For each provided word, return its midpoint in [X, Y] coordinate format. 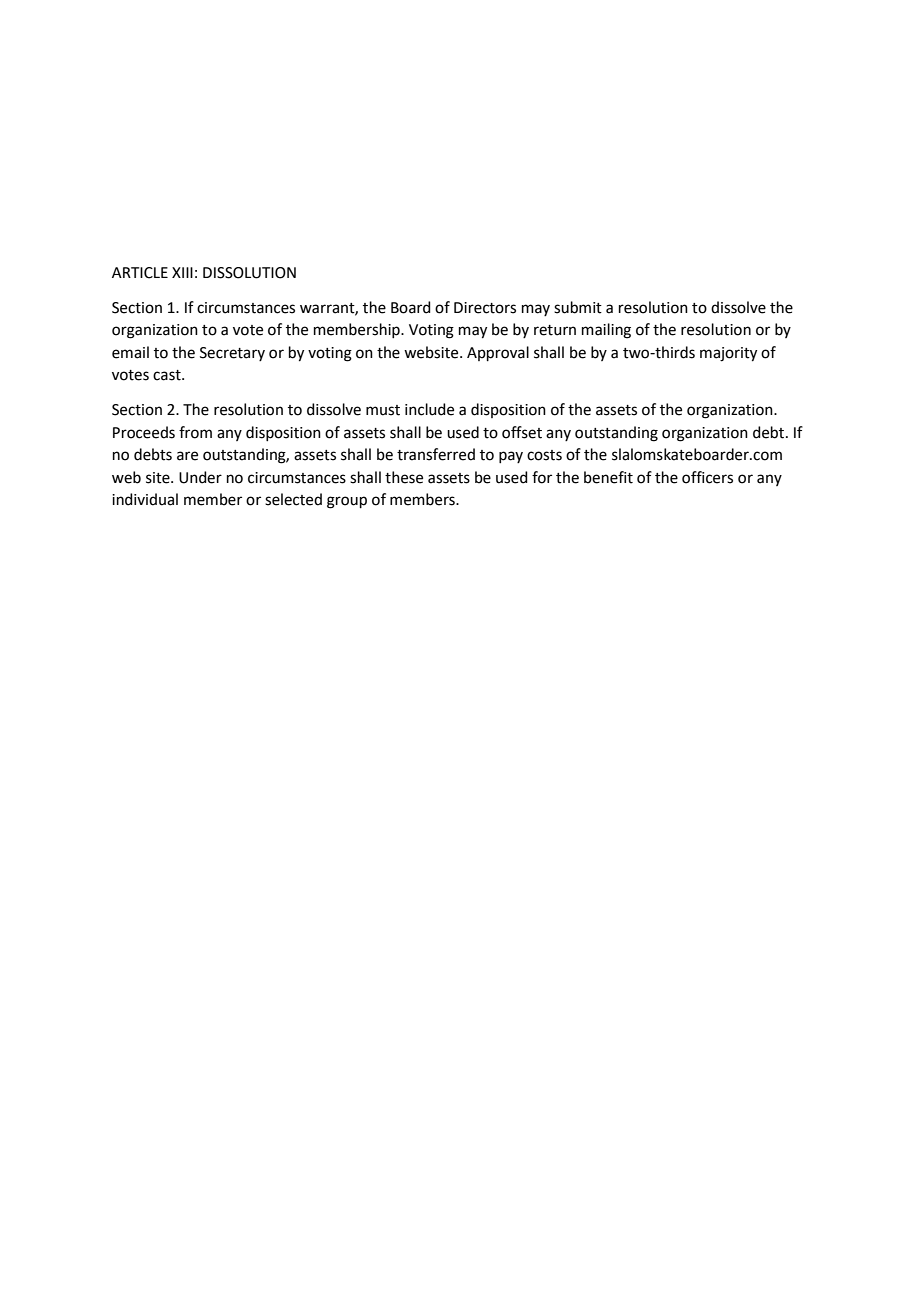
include [429, 409]
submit [578, 307]
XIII [182, 272]
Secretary [232, 354]
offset [522, 432]
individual [145, 499]
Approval [498, 353]
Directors [485, 308]
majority [728, 354]
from [195, 432]
